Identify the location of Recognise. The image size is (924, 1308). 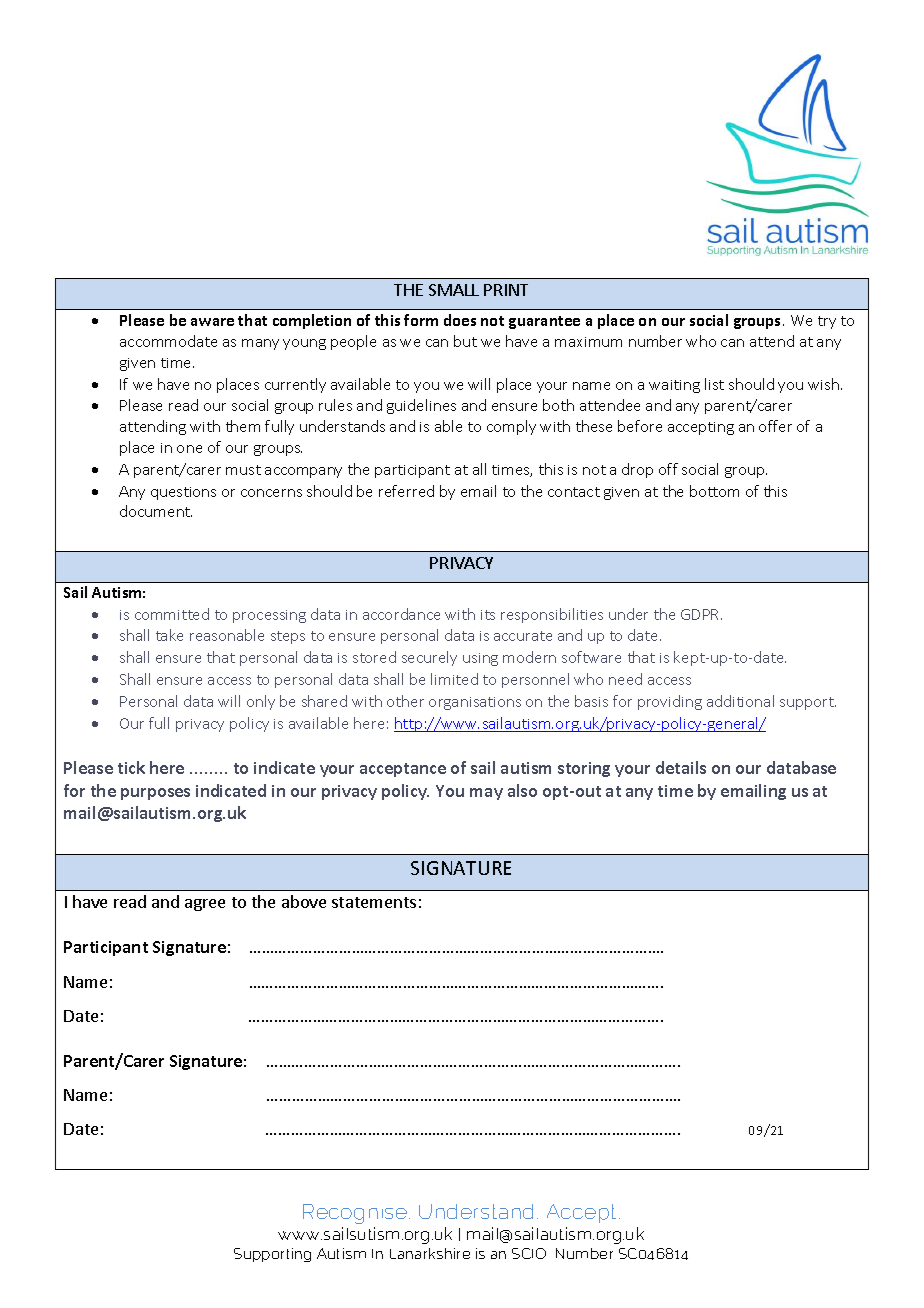
(356, 1214).
